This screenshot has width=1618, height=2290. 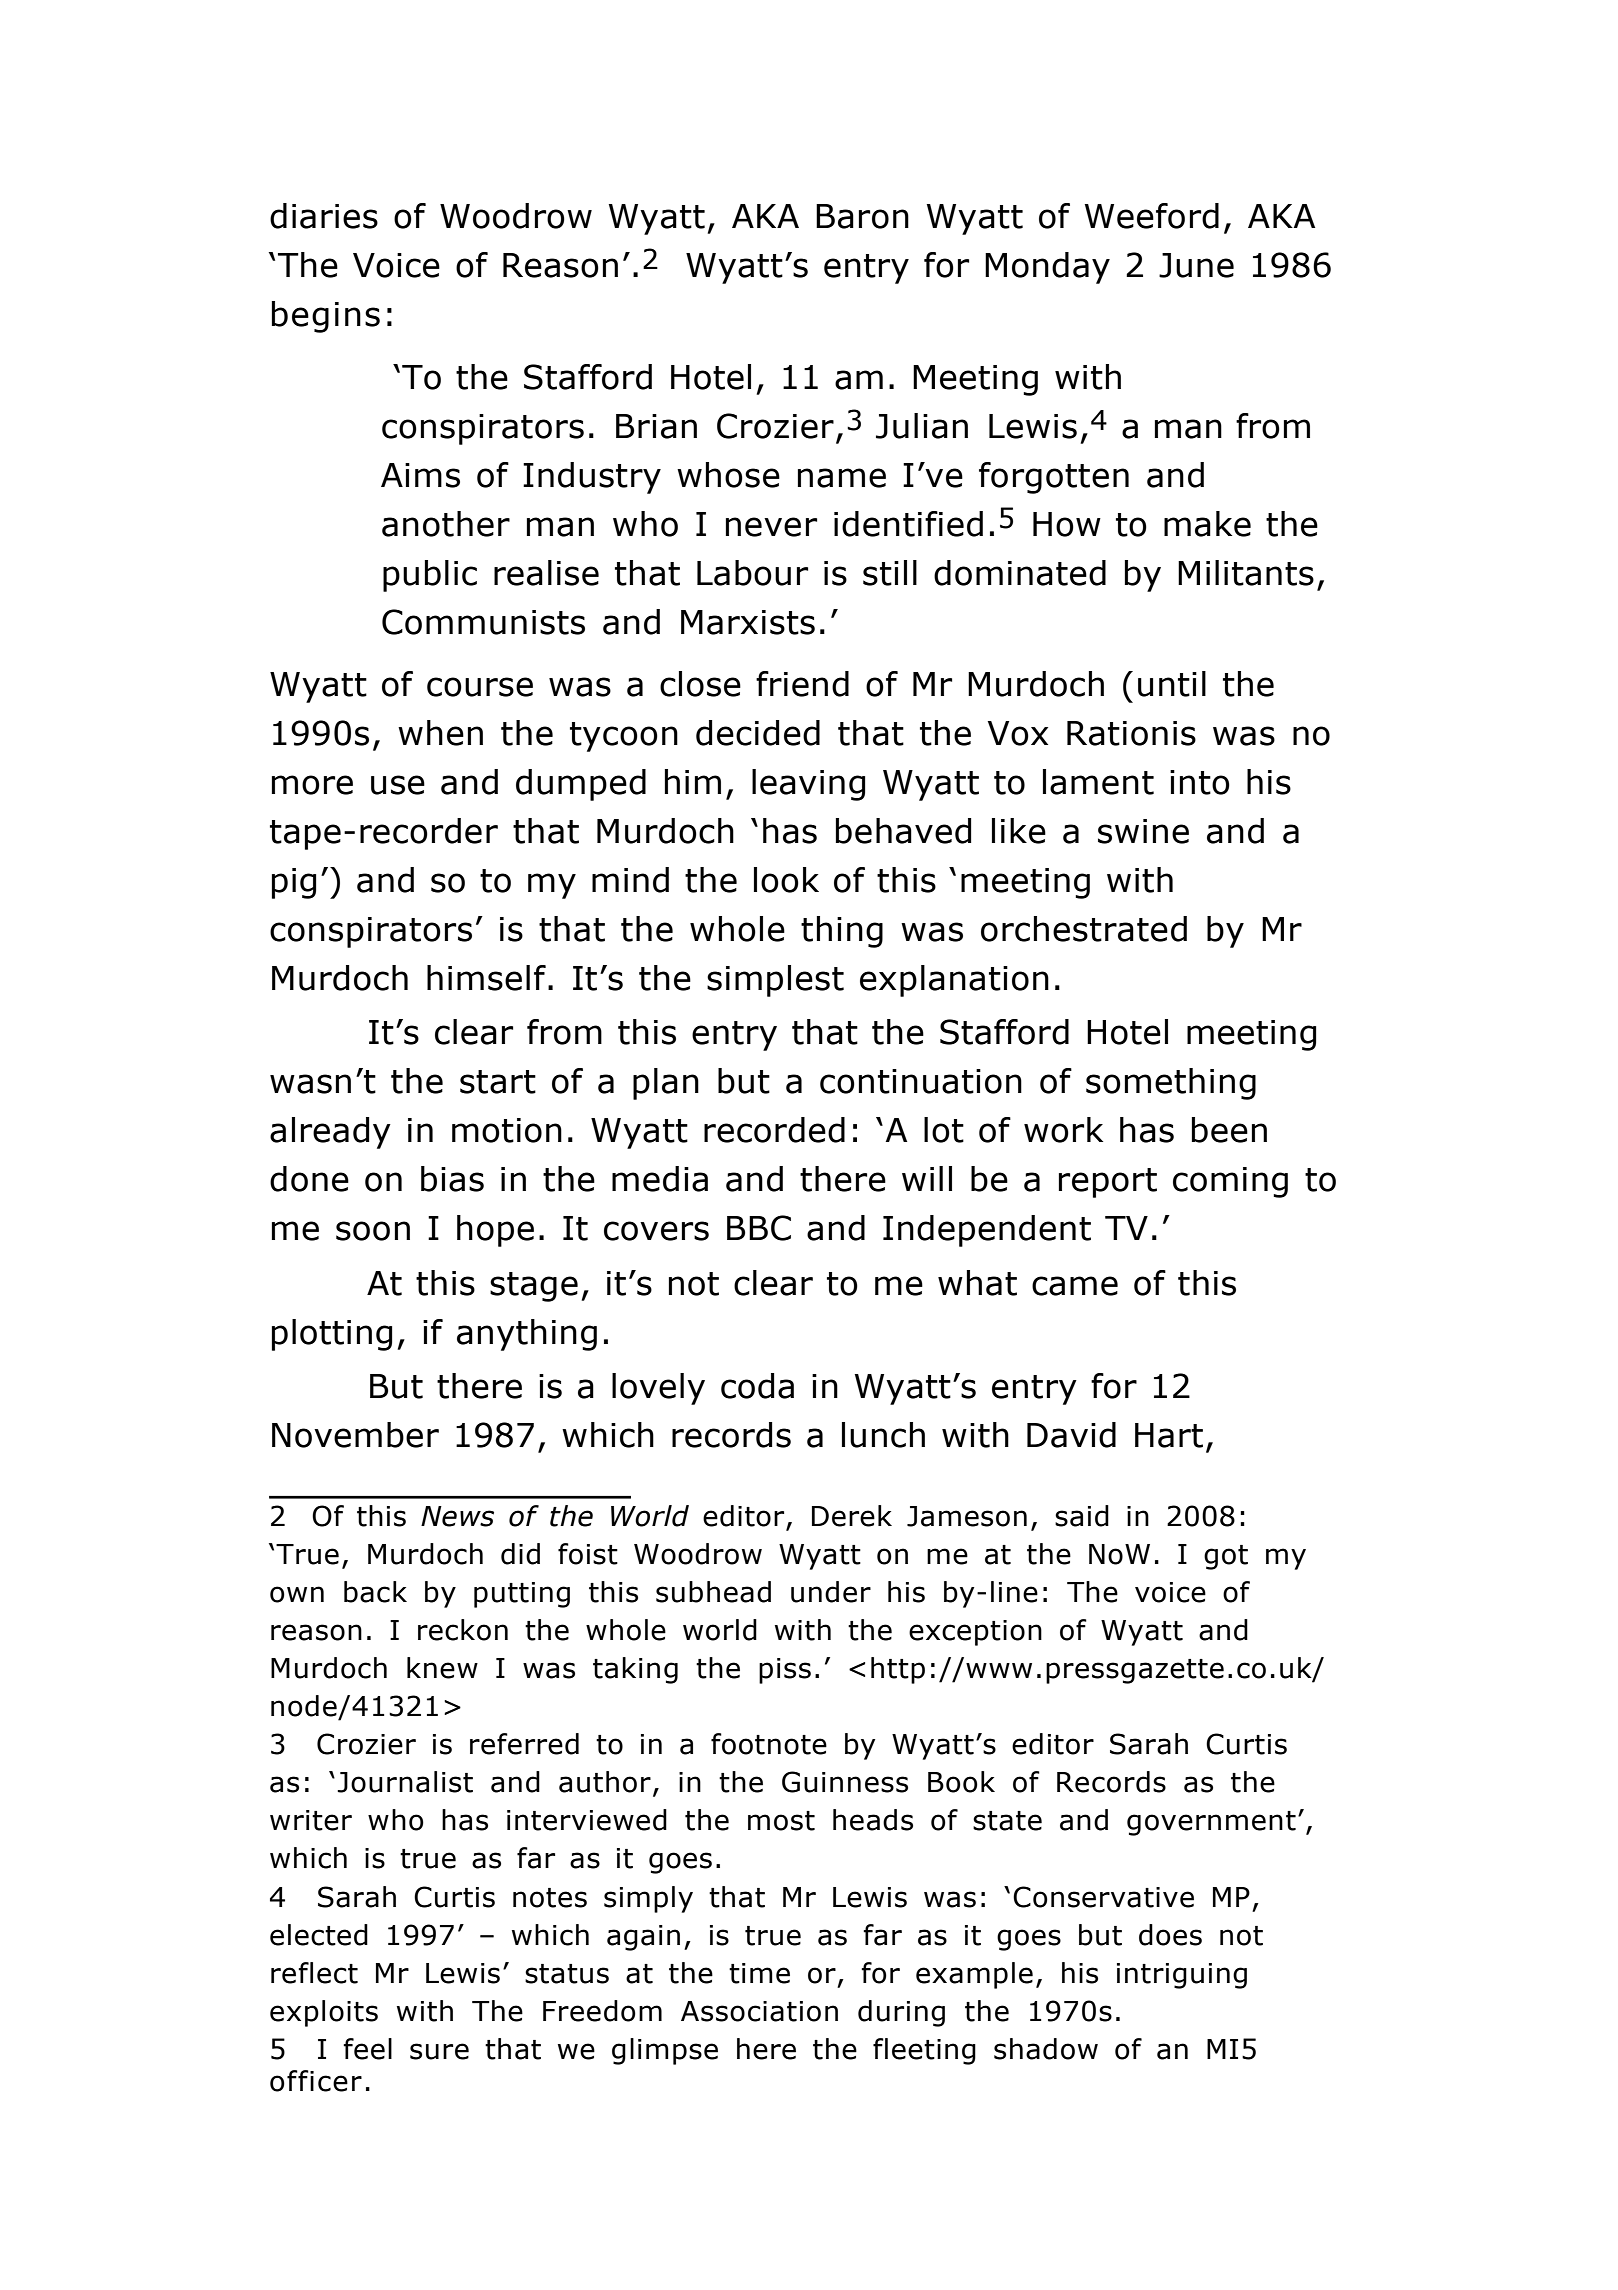 What do you see at coordinates (786, 880) in the screenshot?
I see `look` at bounding box center [786, 880].
